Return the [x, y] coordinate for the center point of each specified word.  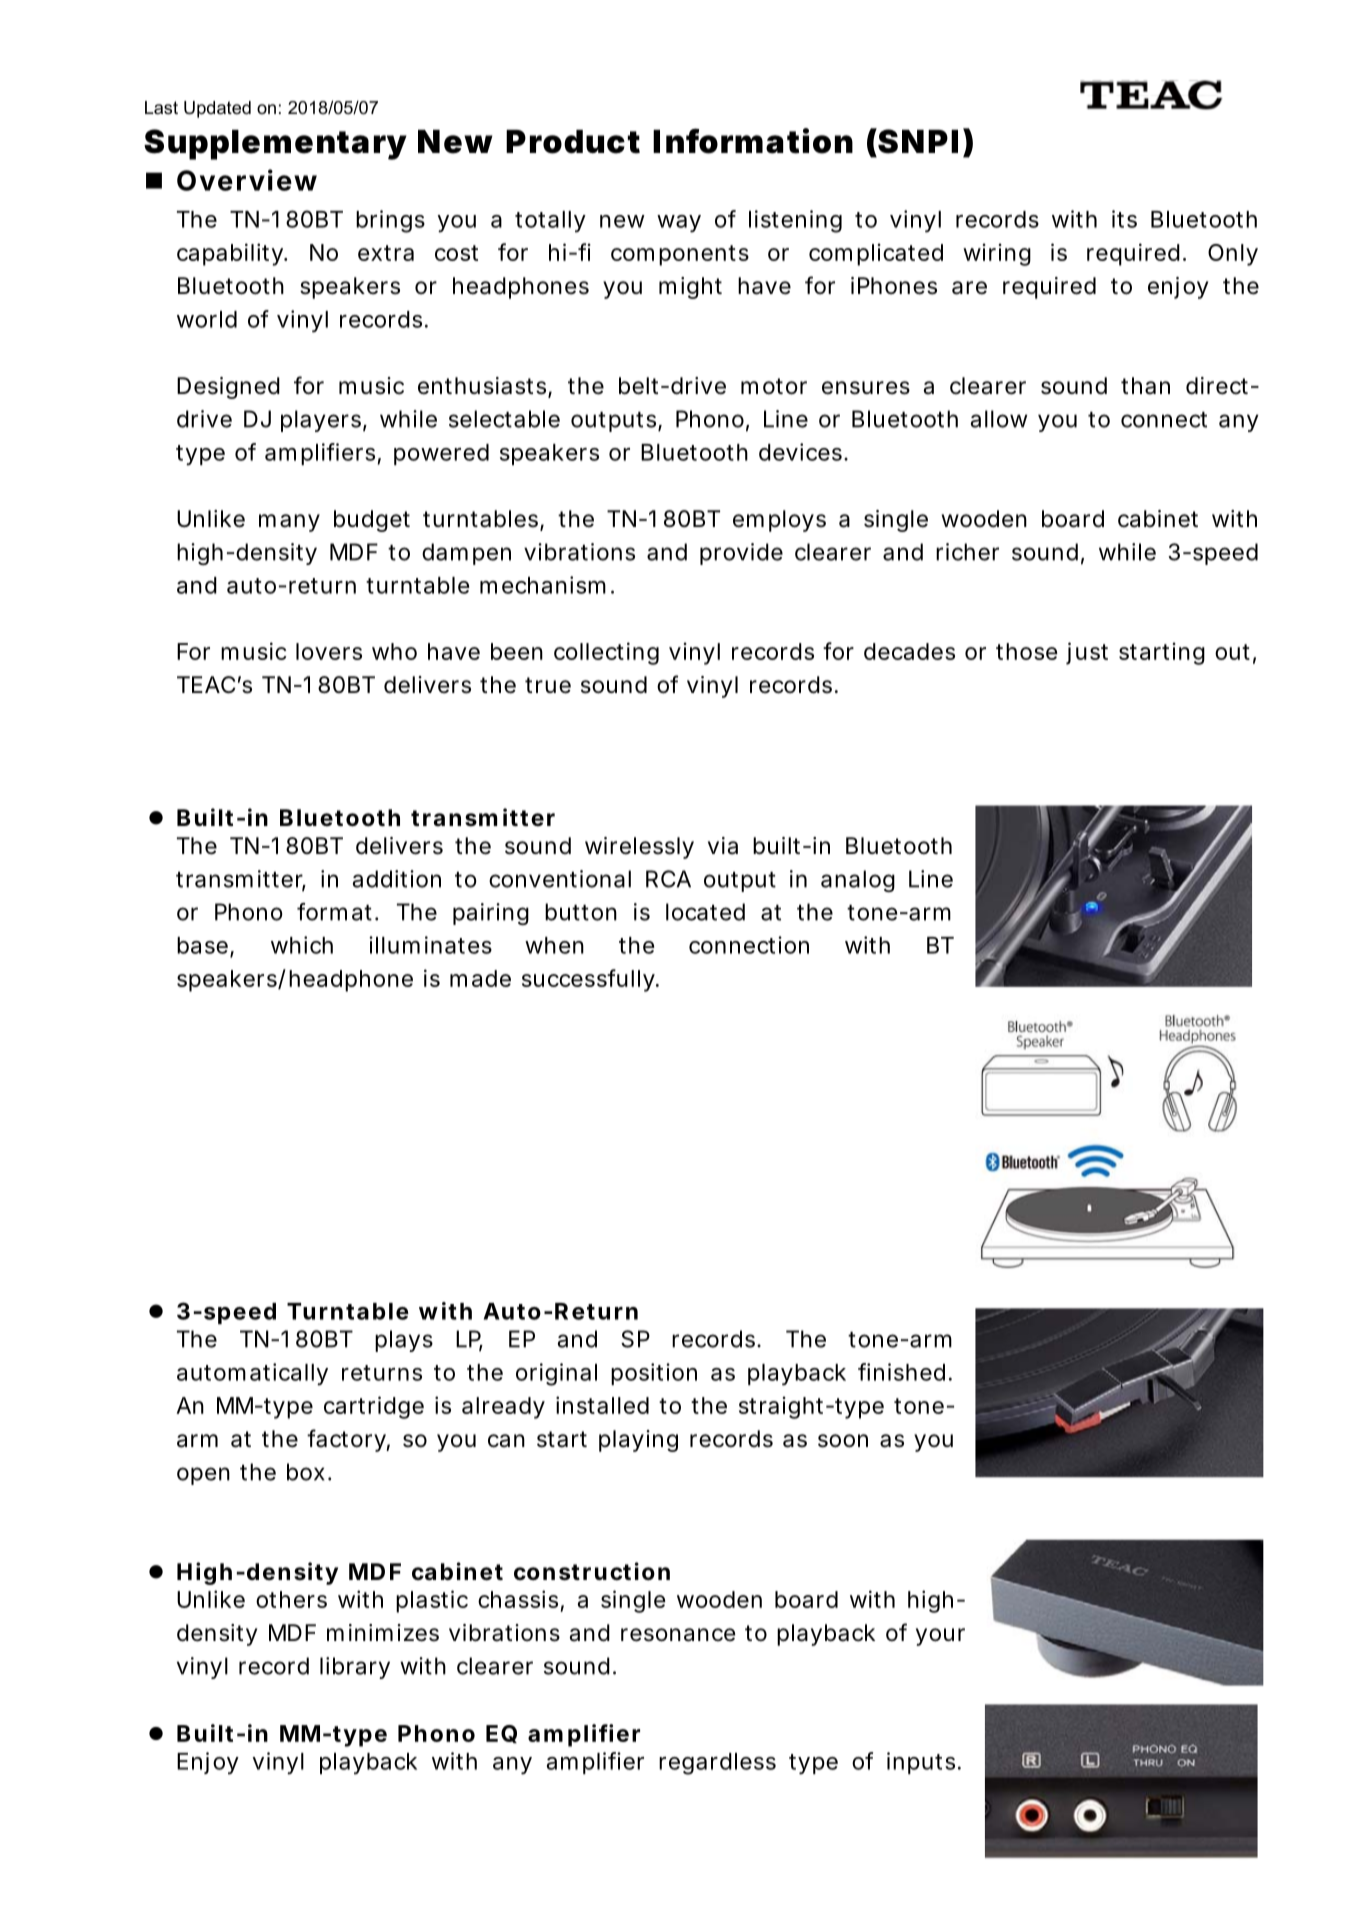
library [355, 1668]
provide [741, 554]
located [705, 912]
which [302, 945]
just [1087, 653]
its [1124, 219]
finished [901, 1372]
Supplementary [275, 144]
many [289, 523]
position [654, 1374]
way [679, 224]
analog [858, 881]
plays [404, 1341]
